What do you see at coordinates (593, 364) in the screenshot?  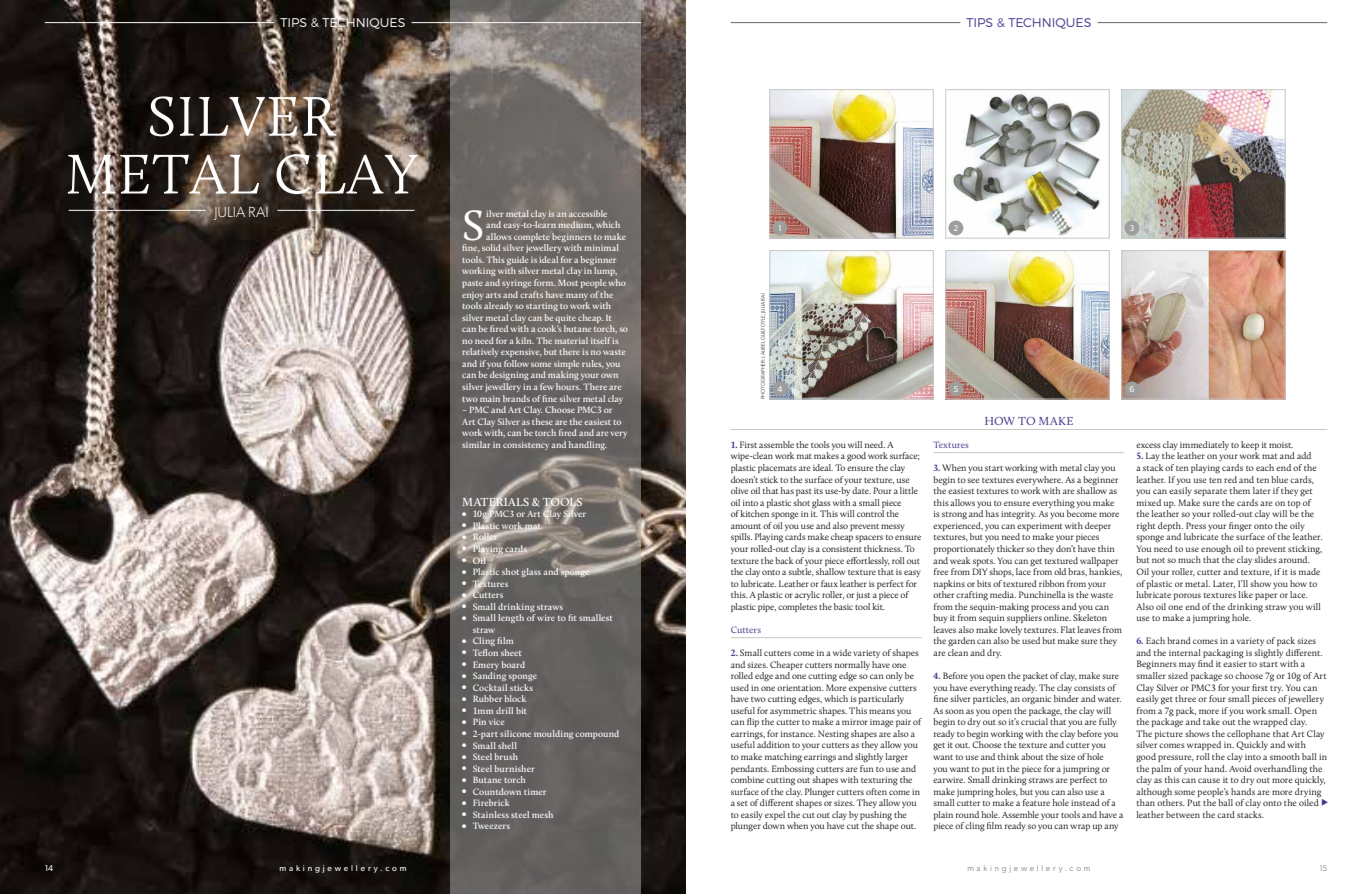 I see `rules` at bounding box center [593, 364].
